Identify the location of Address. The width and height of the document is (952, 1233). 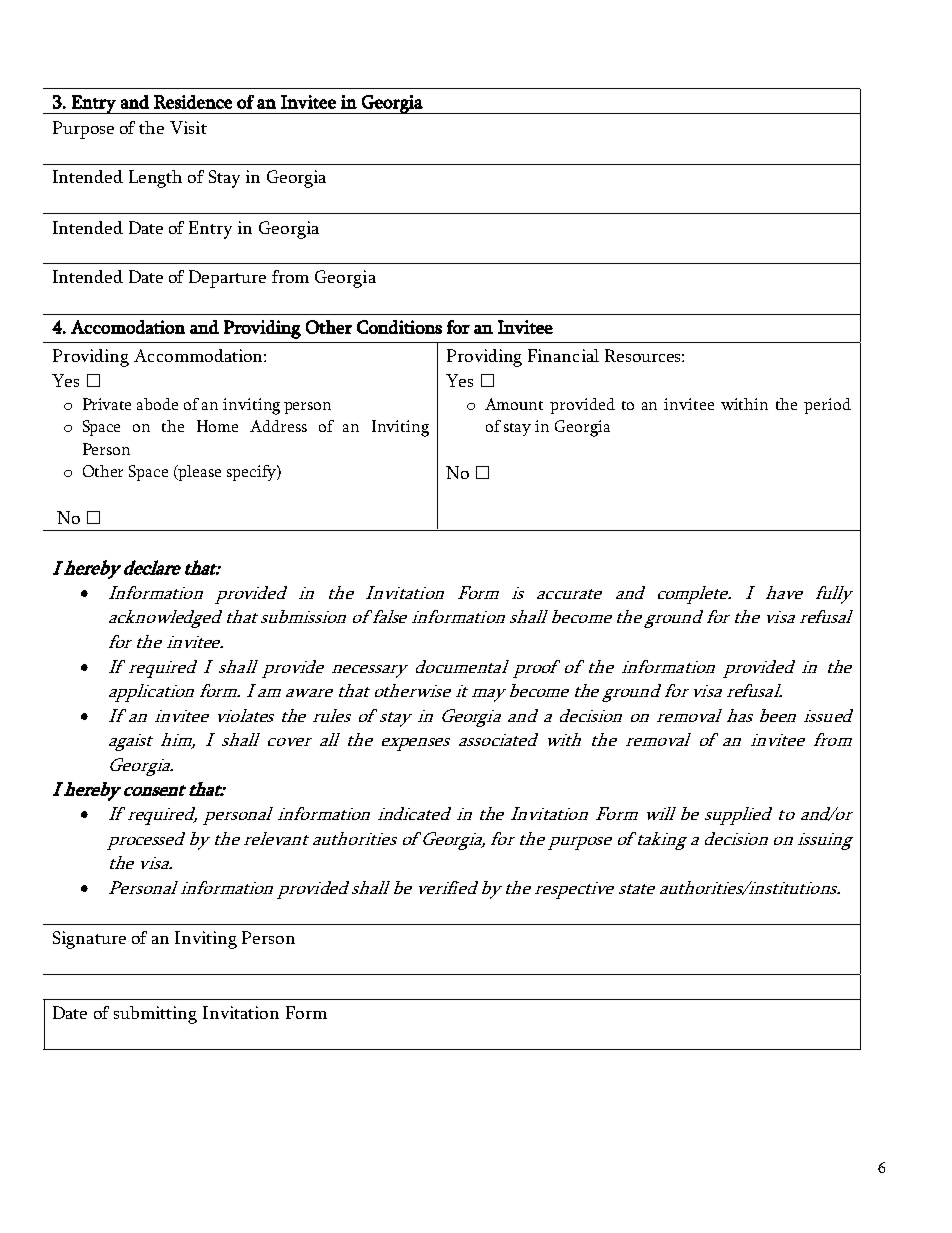
(278, 426).
